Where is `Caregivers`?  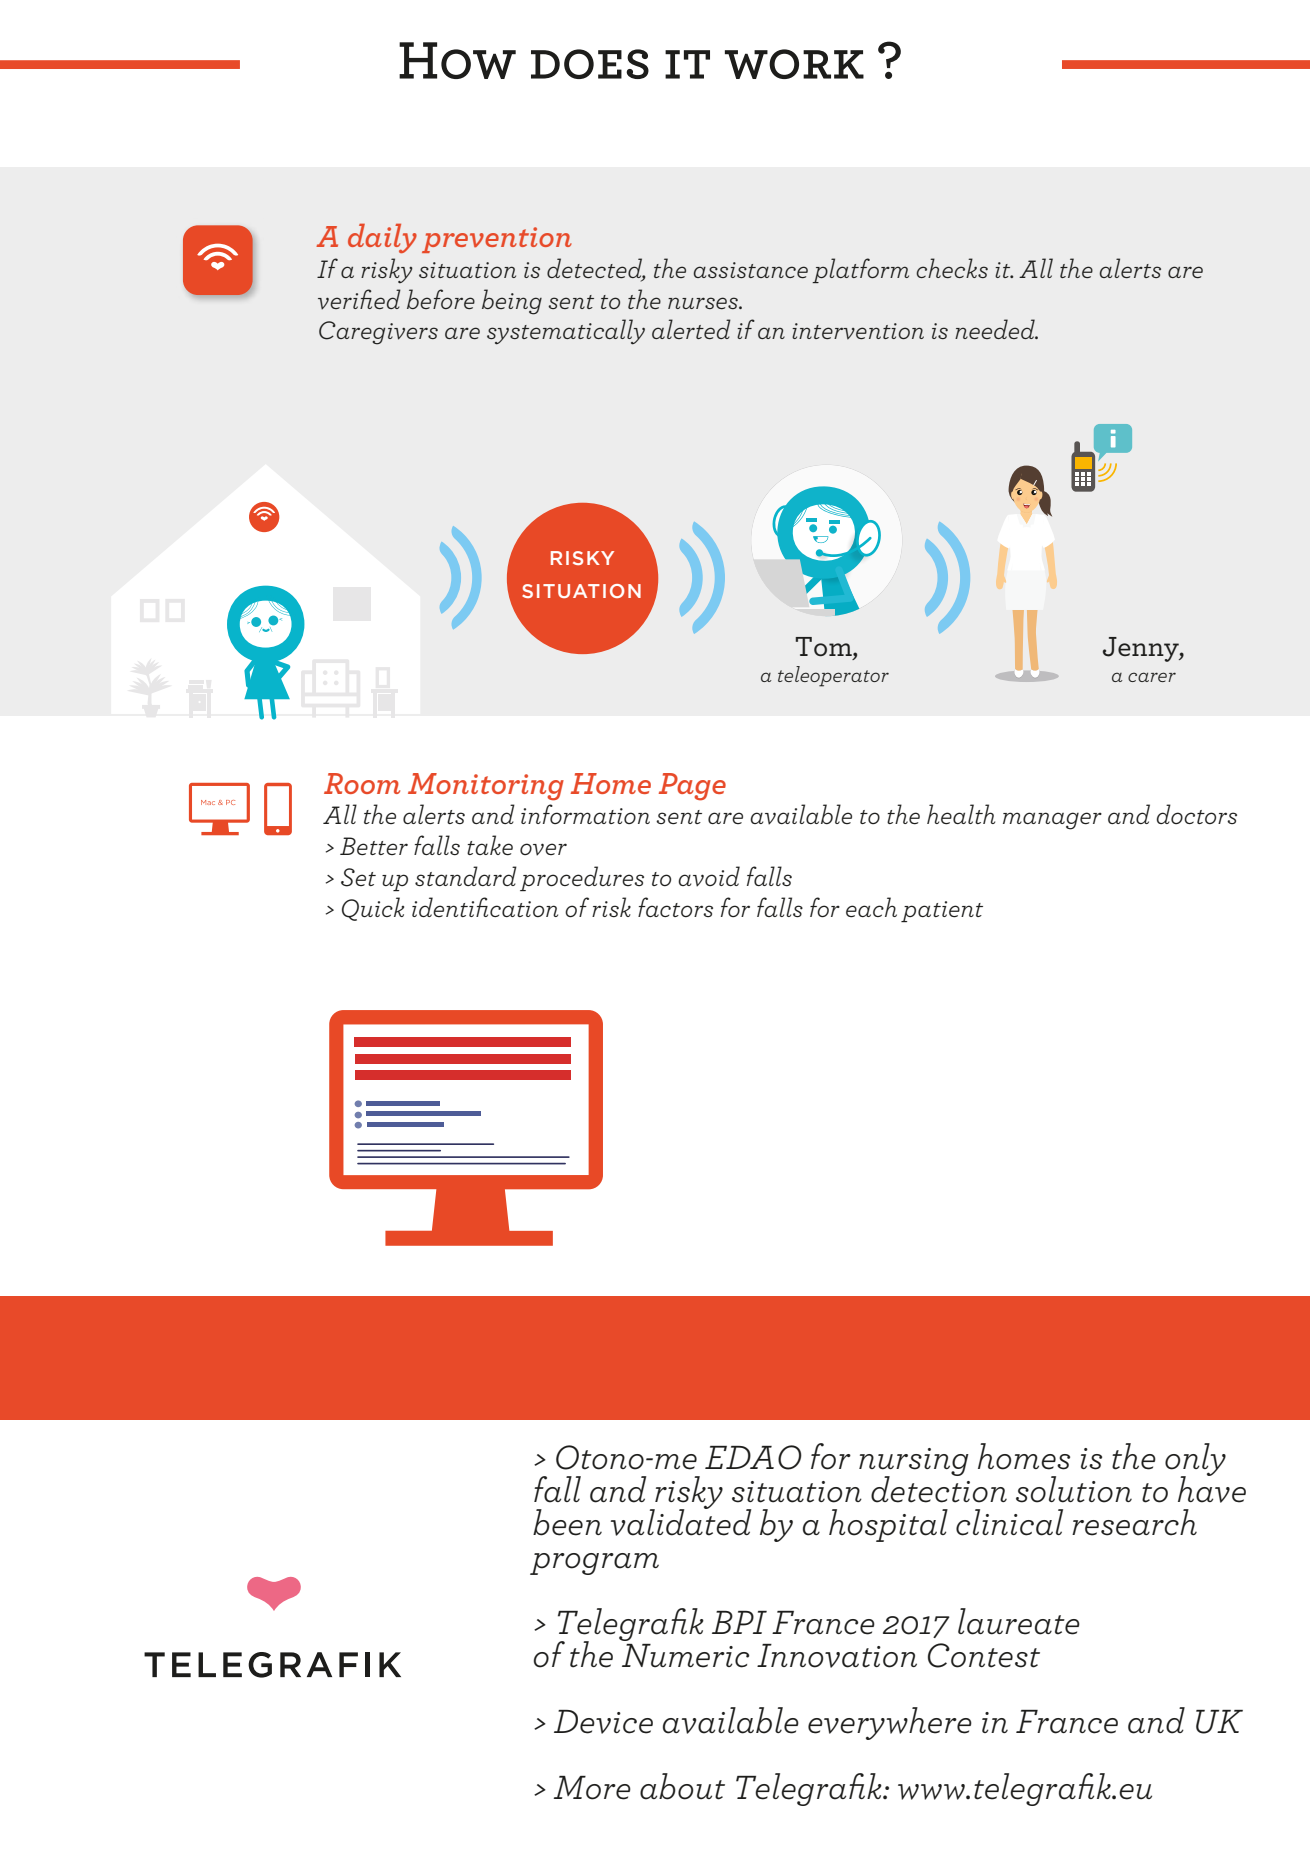
Caregivers is located at coordinates (378, 333).
